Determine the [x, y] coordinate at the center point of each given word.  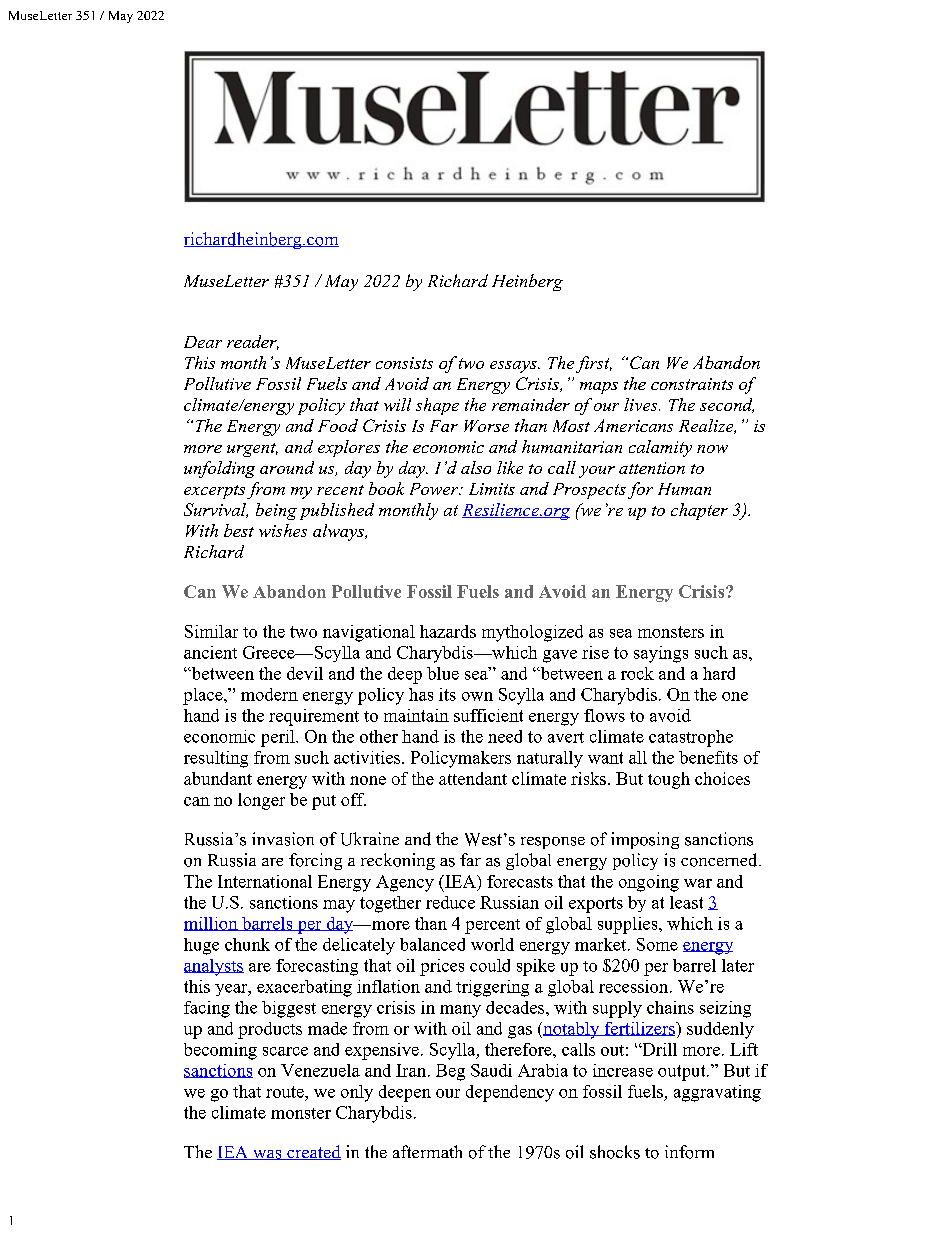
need [505, 736]
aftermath [427, 1151]
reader [253, 342]
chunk [247, 944]
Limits [492, 489]
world [492, 944]
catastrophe [691, 738]
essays [514, 367]
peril [279, 738]
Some [657, 944]
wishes [283, 530]
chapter [699, 511]
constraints [692, 384]
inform [689, 1152]
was [267, 1155]
